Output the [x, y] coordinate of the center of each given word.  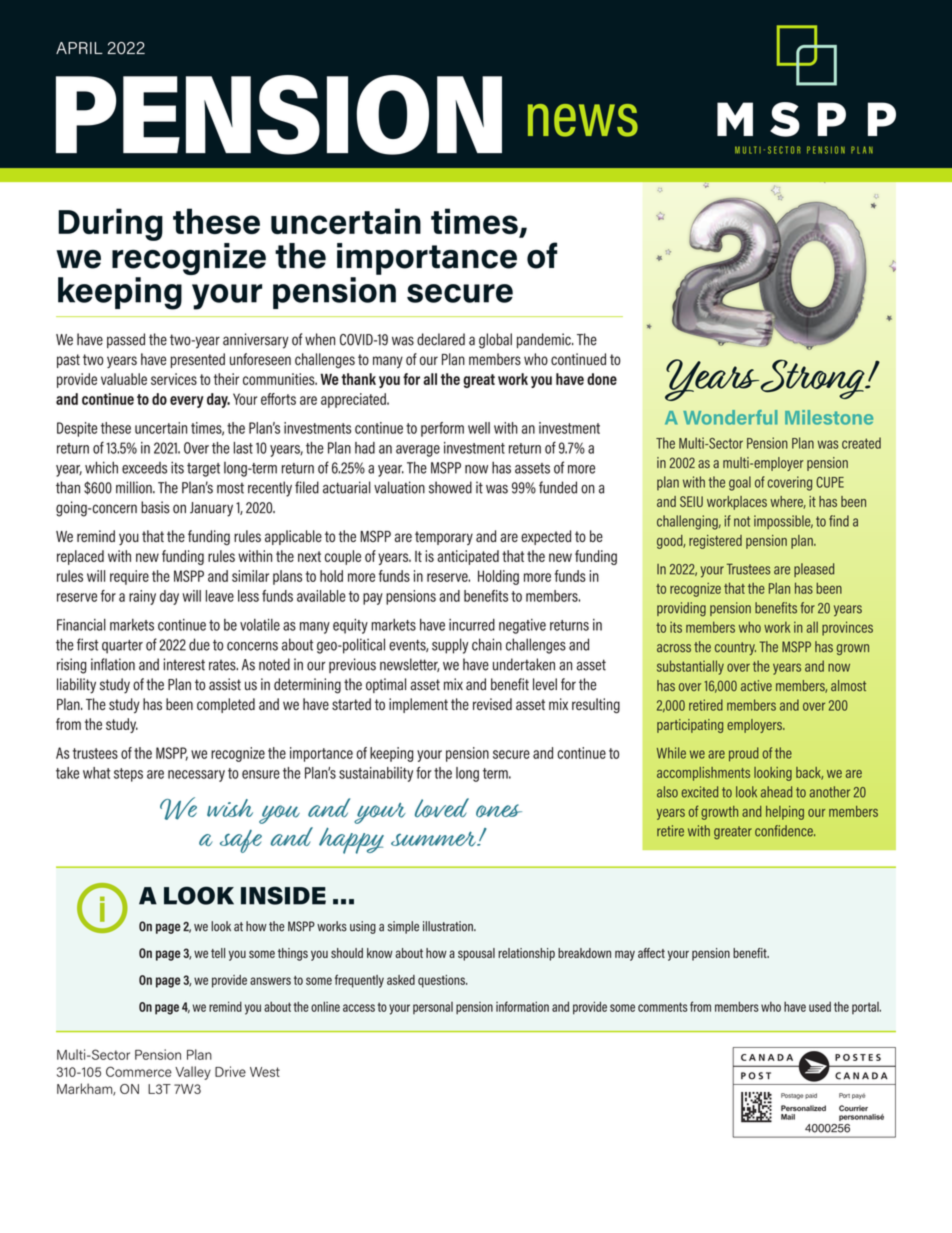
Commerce [139, 1071]
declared [441, 339]
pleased [814, 570]
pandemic [545, 340]
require [129, 577]
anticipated [468, 557]
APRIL [79, 48]
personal [433, 1008]
